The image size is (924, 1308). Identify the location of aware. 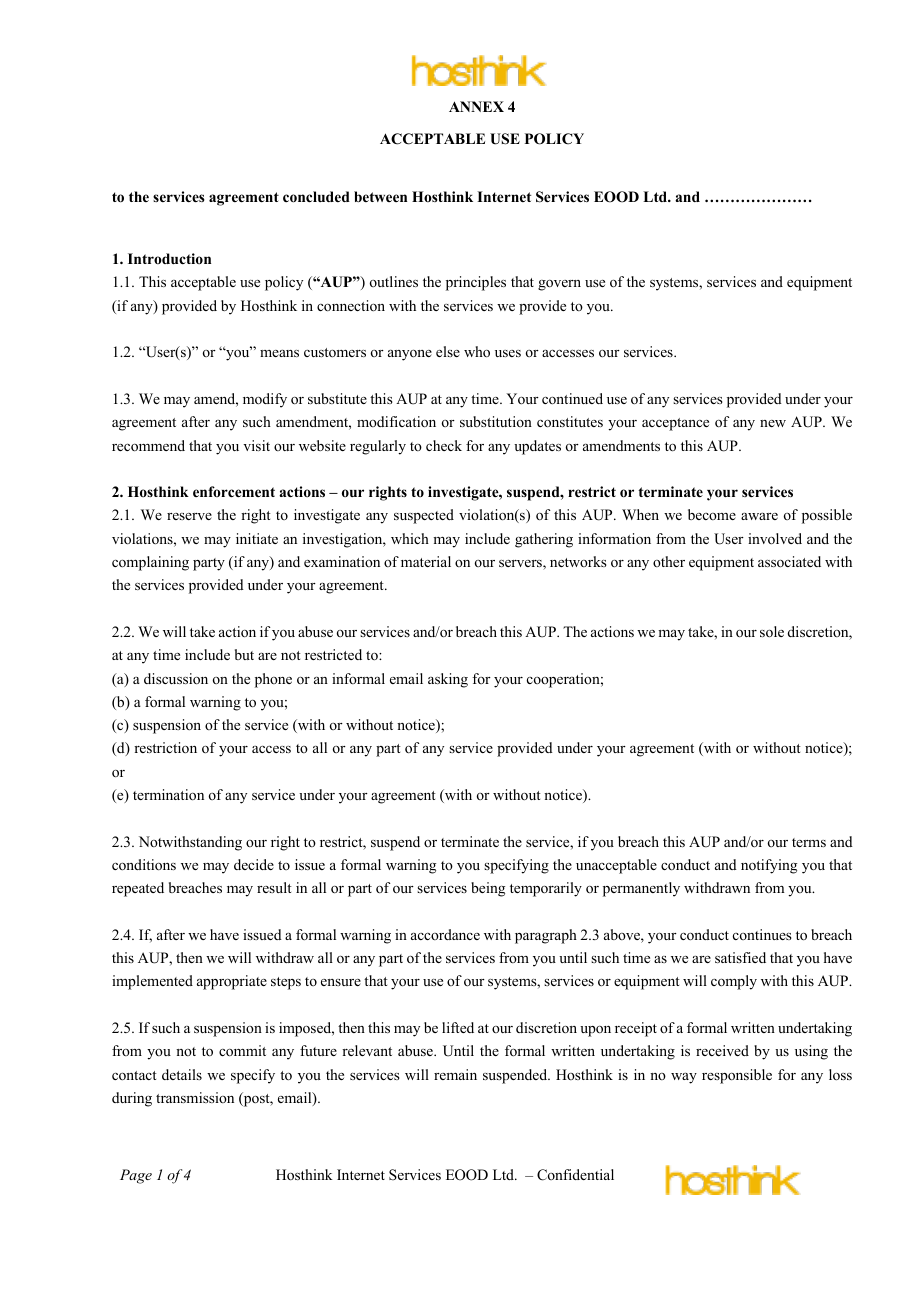
(759, 516).
